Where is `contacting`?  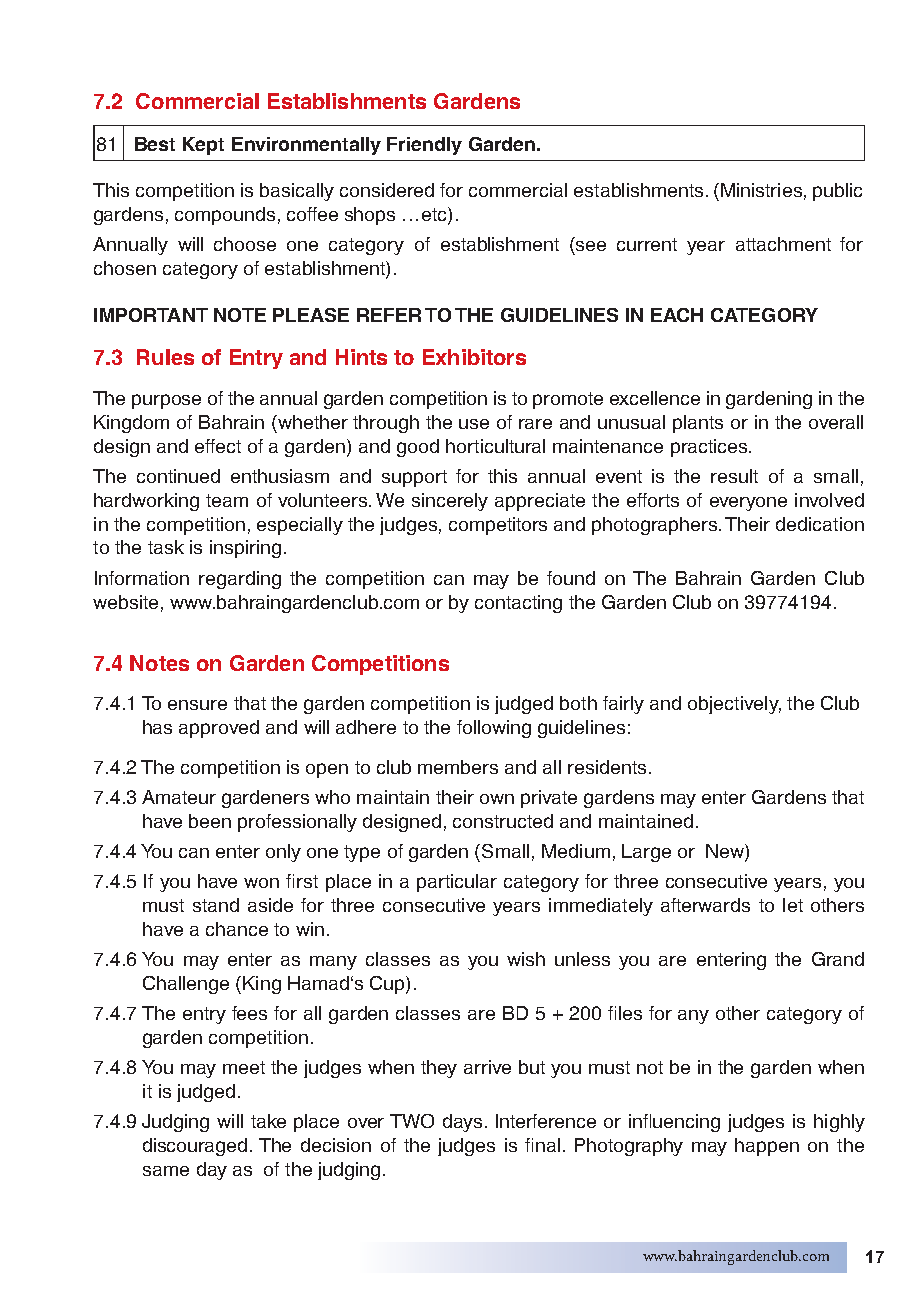 contacting is located at coordinates (518, 604).
